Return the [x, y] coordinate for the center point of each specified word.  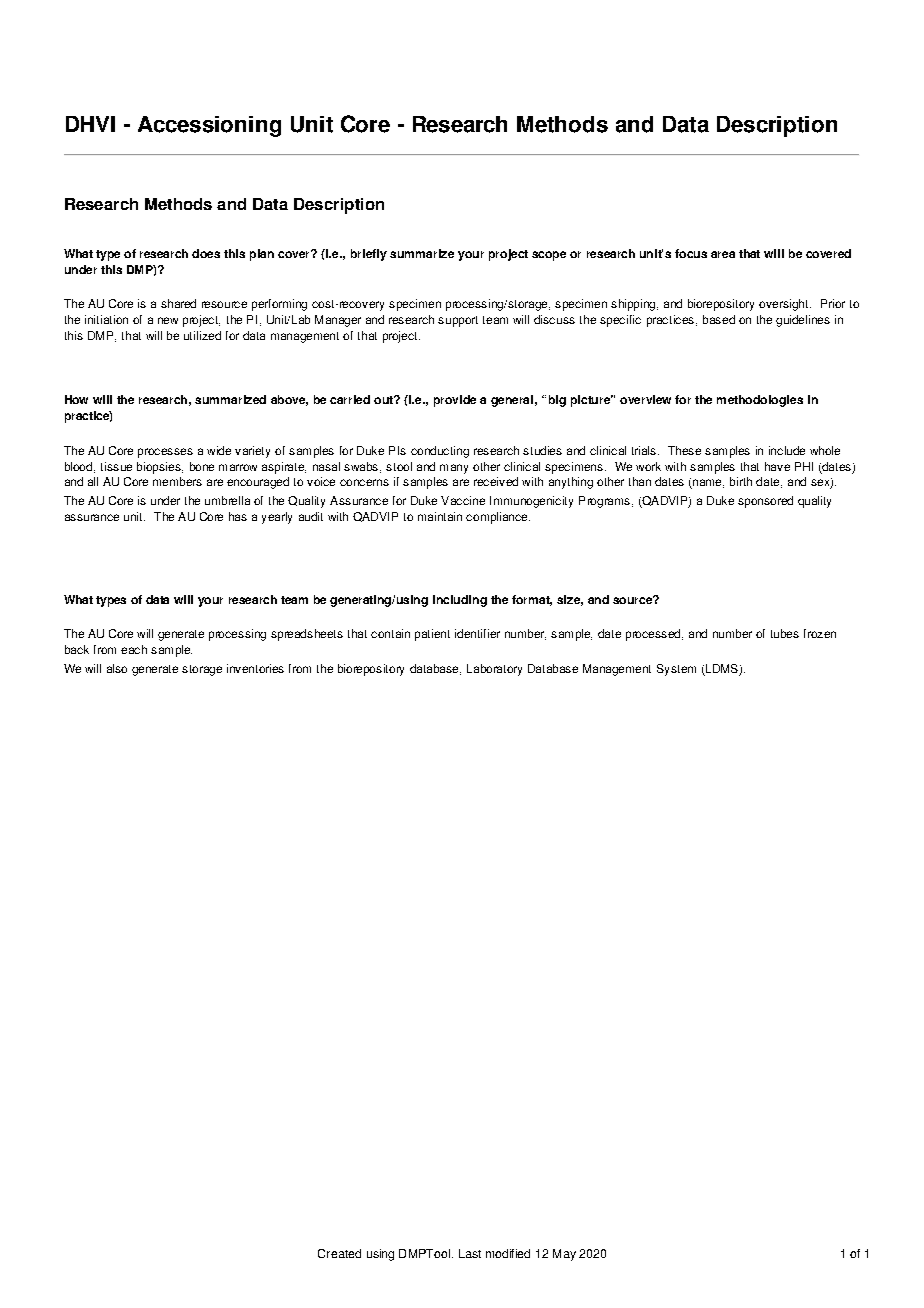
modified [508, 1253]
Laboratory [494, 670]
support [458, 321]
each [134, 649]
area [723, 254]
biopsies [160, 468]
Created [339, 1253]
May [564, 1255]
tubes [785, 633]
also [117, 668]
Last [470, 1253]
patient [432, 635]
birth [741, 481]
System [676, 670]
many [454, 469]
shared [178, 303]
